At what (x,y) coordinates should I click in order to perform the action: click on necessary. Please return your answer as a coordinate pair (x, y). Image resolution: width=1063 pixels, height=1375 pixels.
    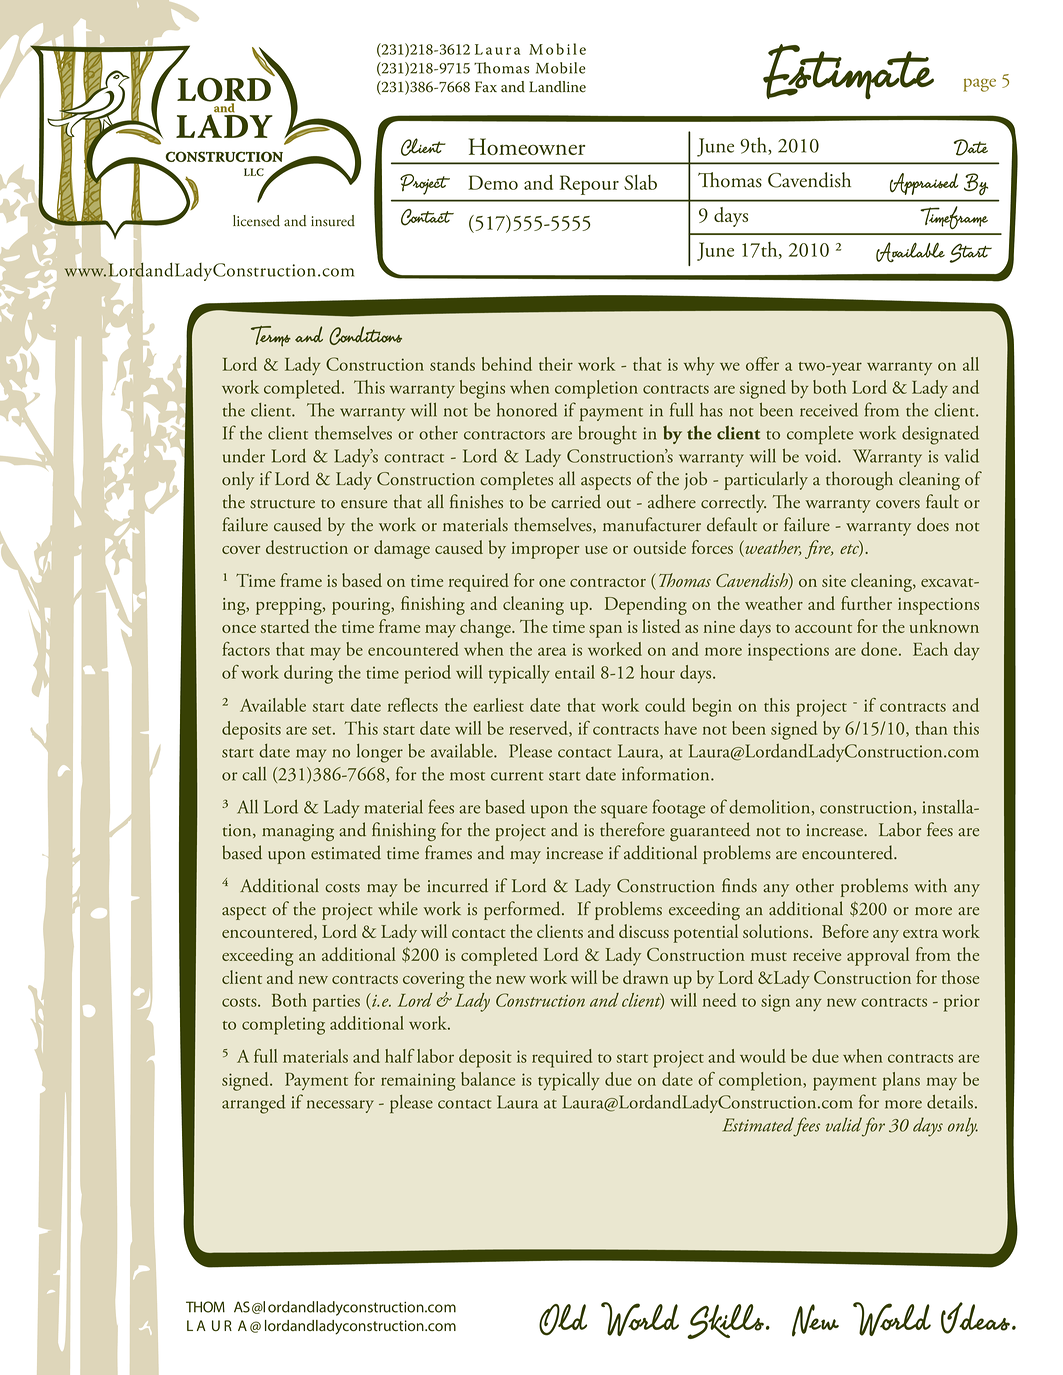
    Looking at the image, I should click on (340, 1106).
